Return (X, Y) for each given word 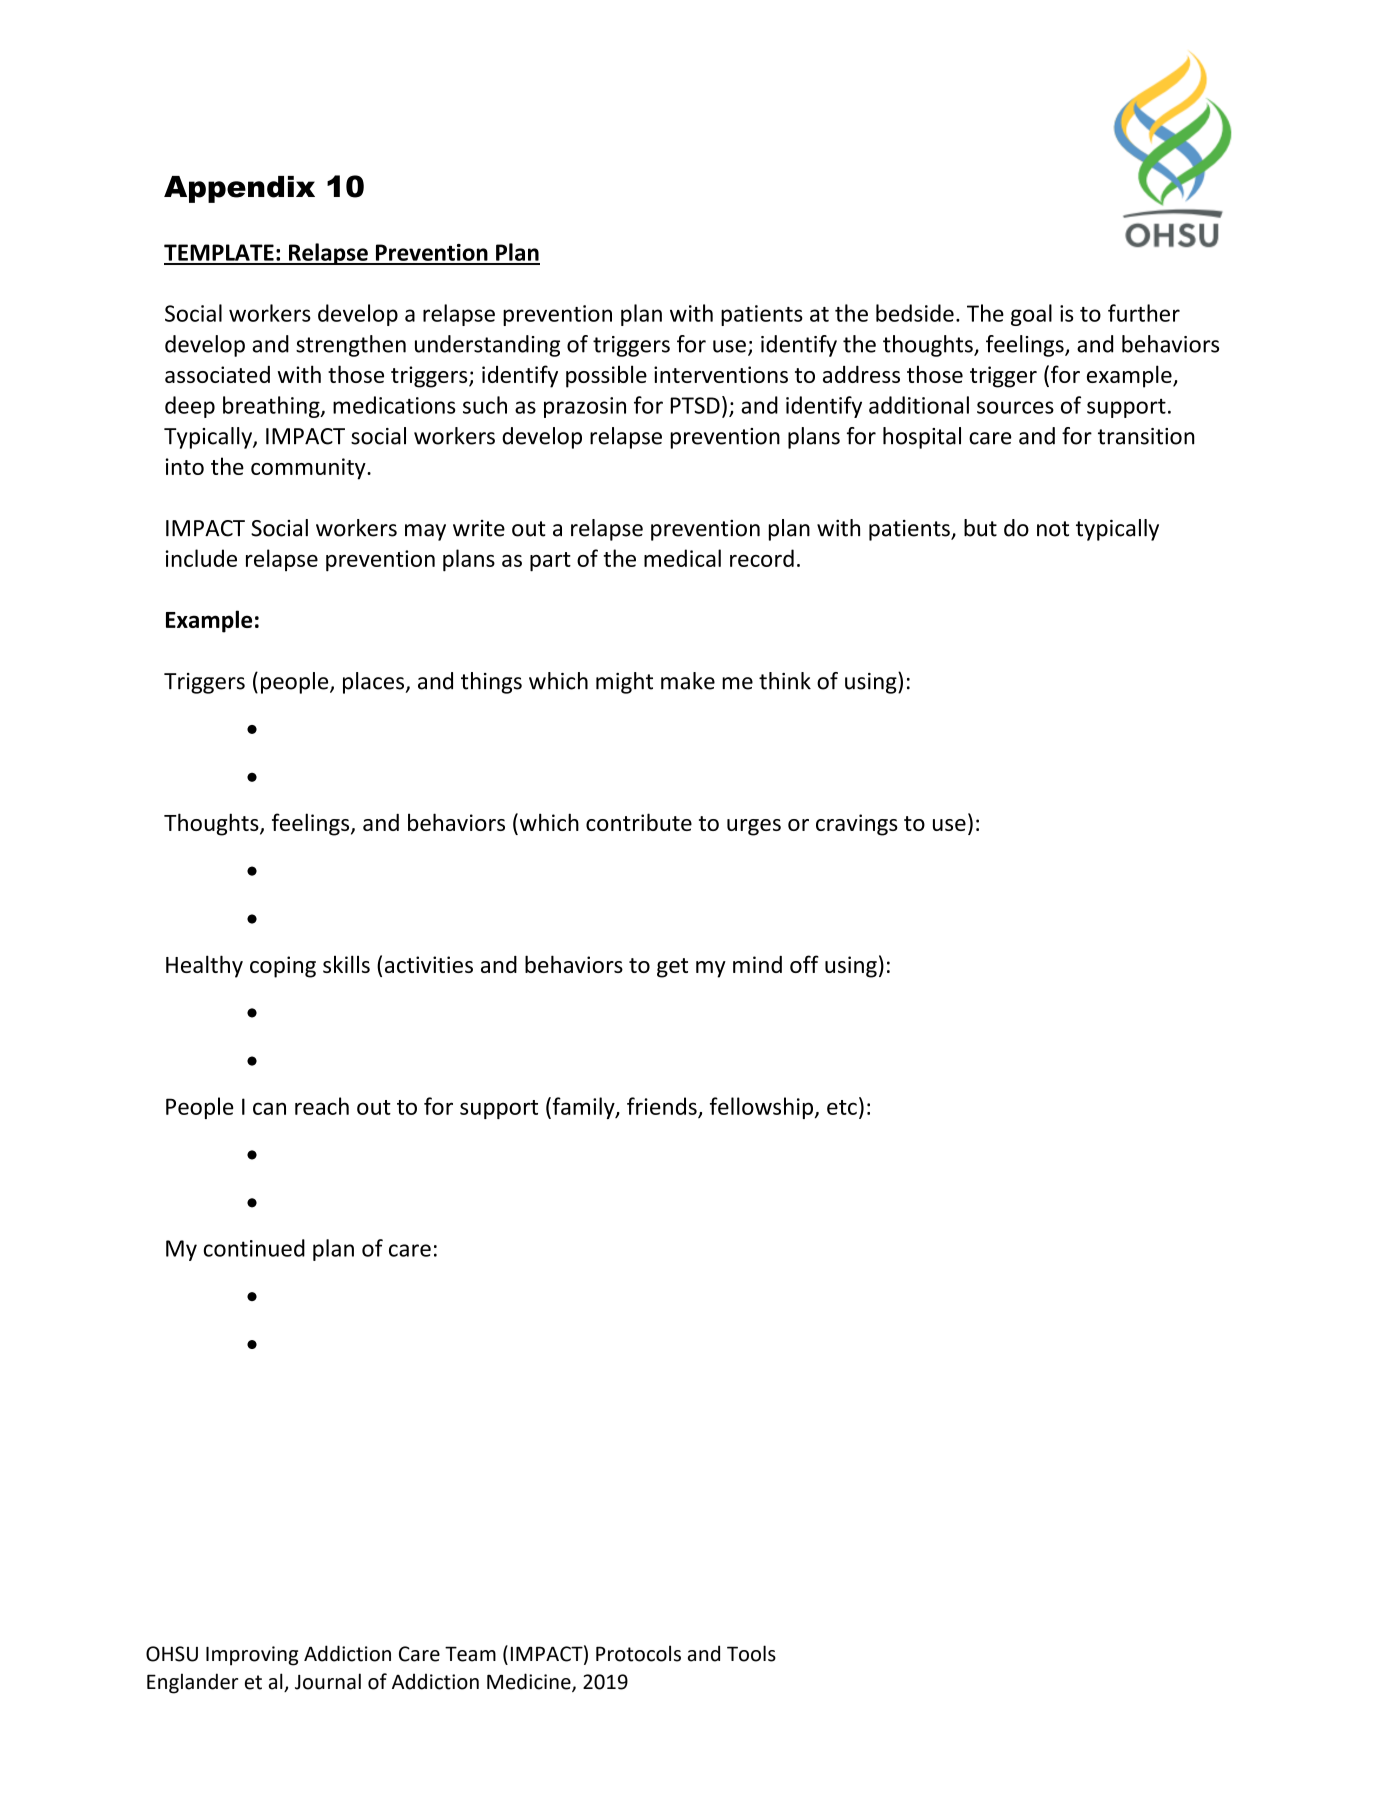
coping (283, 967)
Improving (252, 1656)
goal (1031, 315)
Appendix (239, 189)
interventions (721, 374)
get (672, 968)
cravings (857, 825)
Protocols (638, 1653)
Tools (751, 1653)
